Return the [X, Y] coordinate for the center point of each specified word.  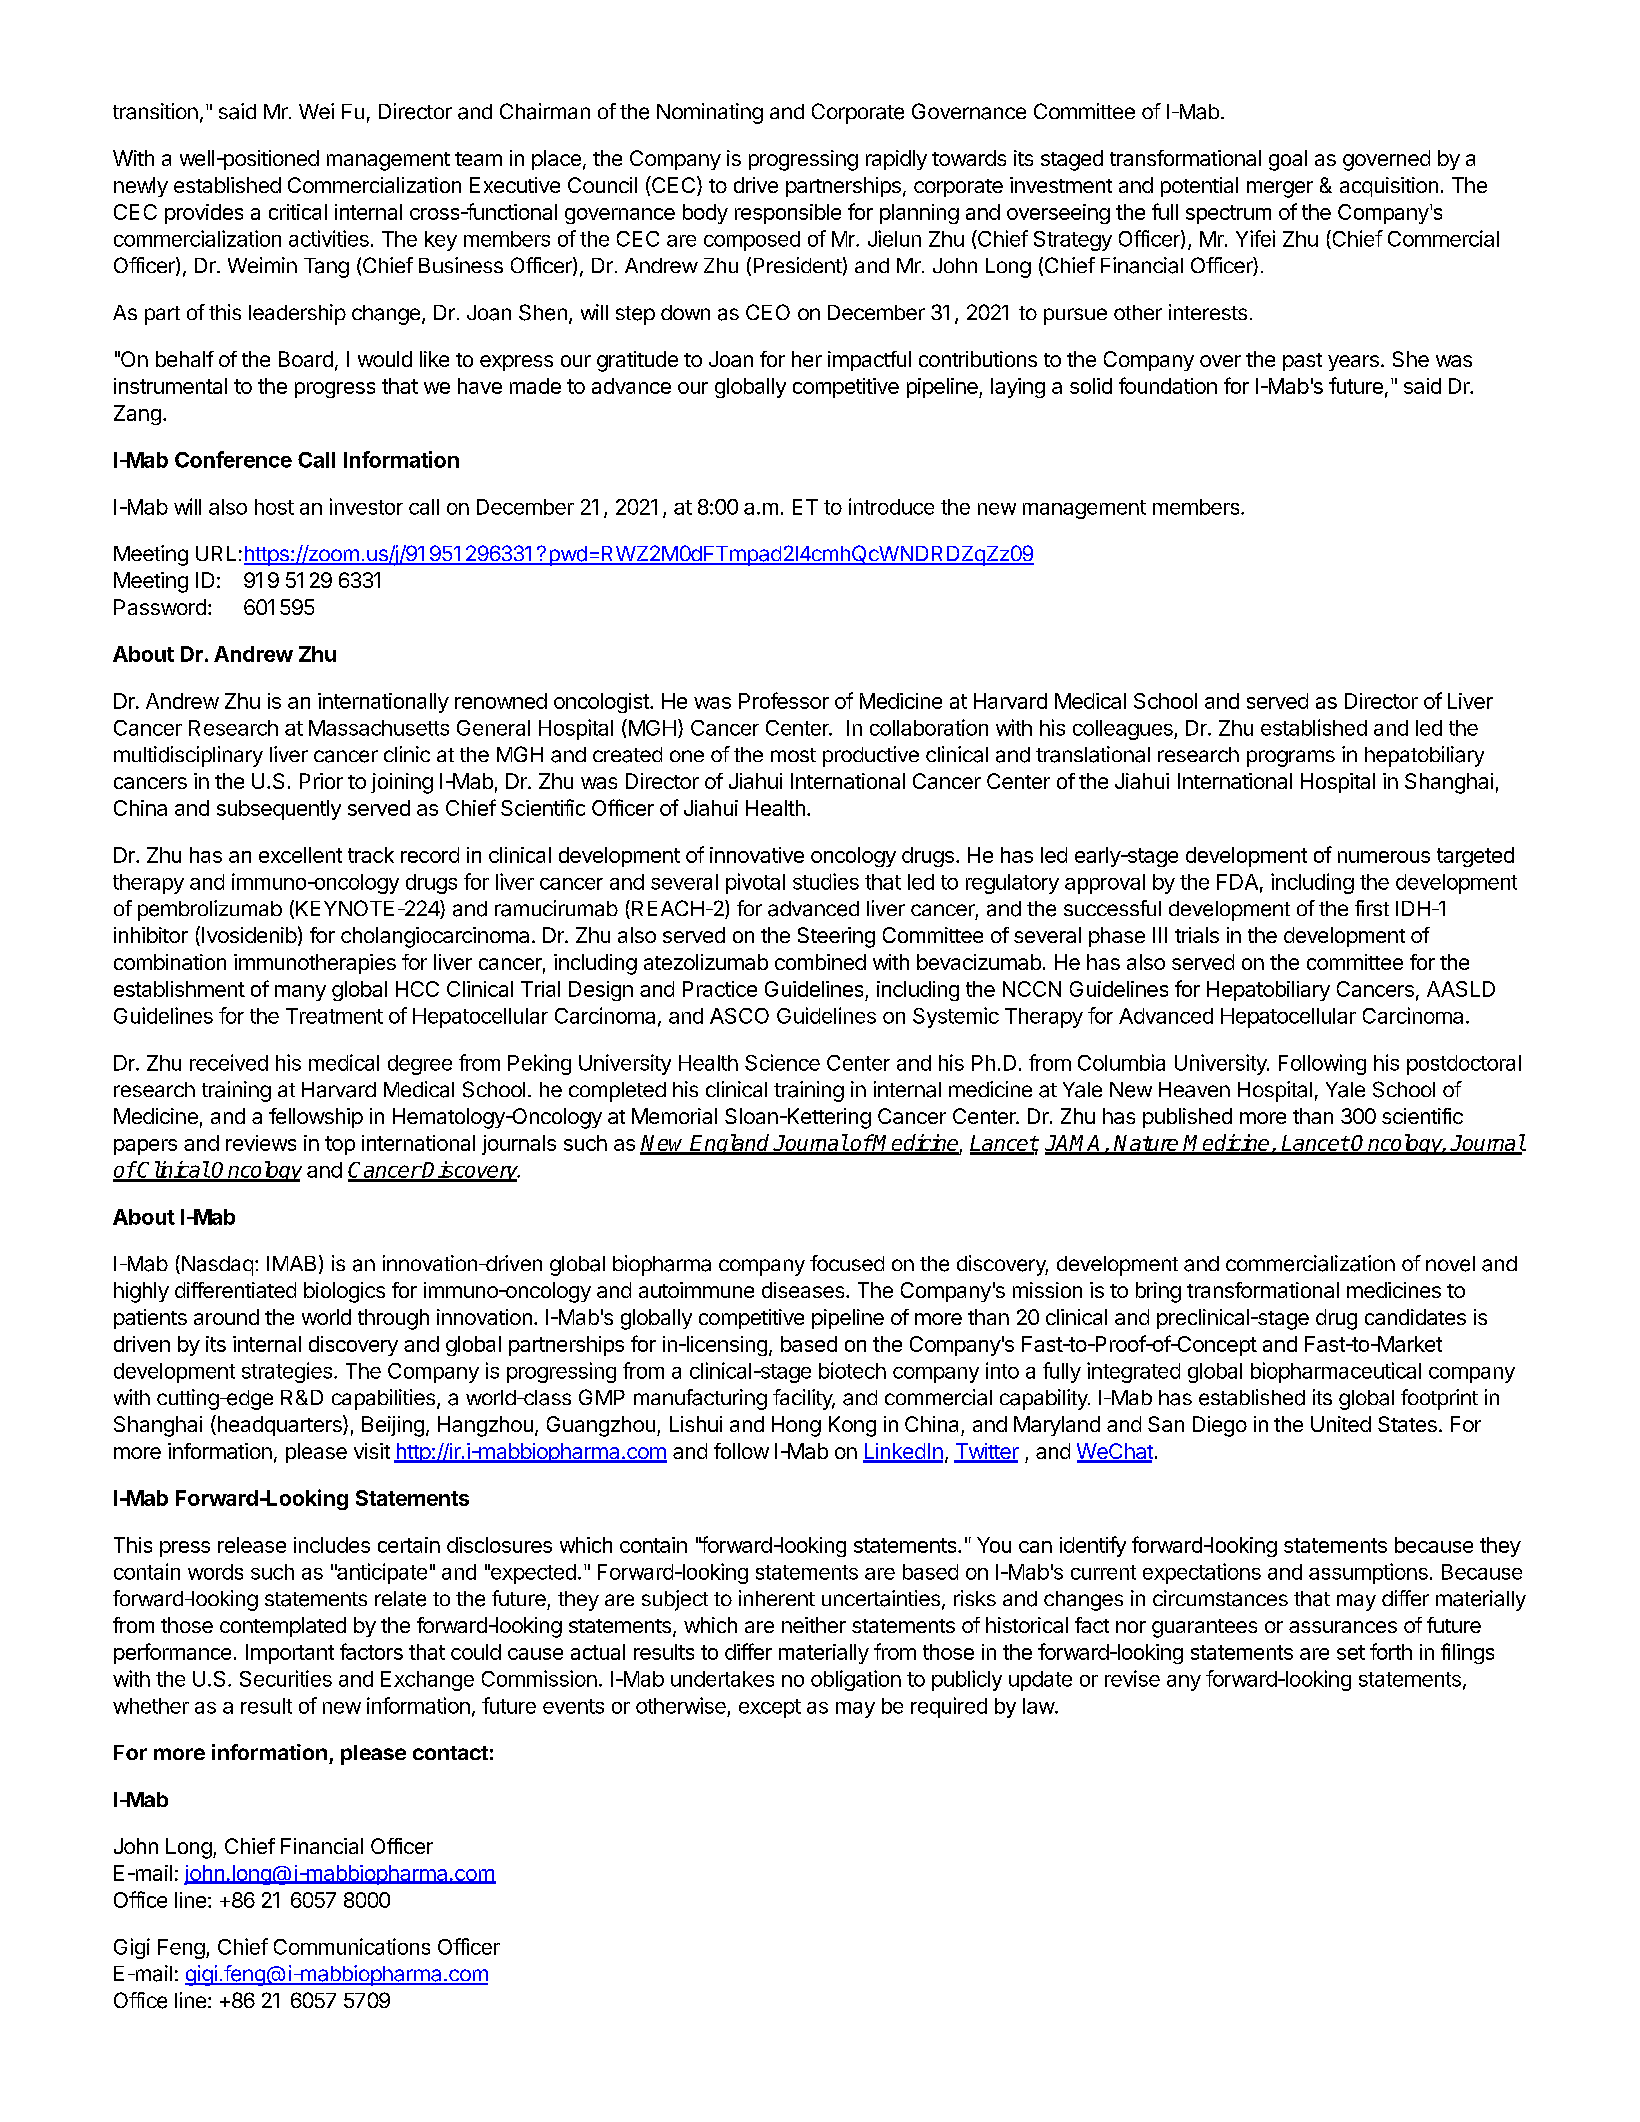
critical [298, 212]
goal [1288, 160]
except [770, 1708]
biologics [344, 1292]
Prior [321, 781]
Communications [352, 1946]
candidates [1415, 1317]
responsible [788, 214]
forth [1391, 1651]
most [793, 755]
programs [1291, 758]
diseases [804, 1290]
